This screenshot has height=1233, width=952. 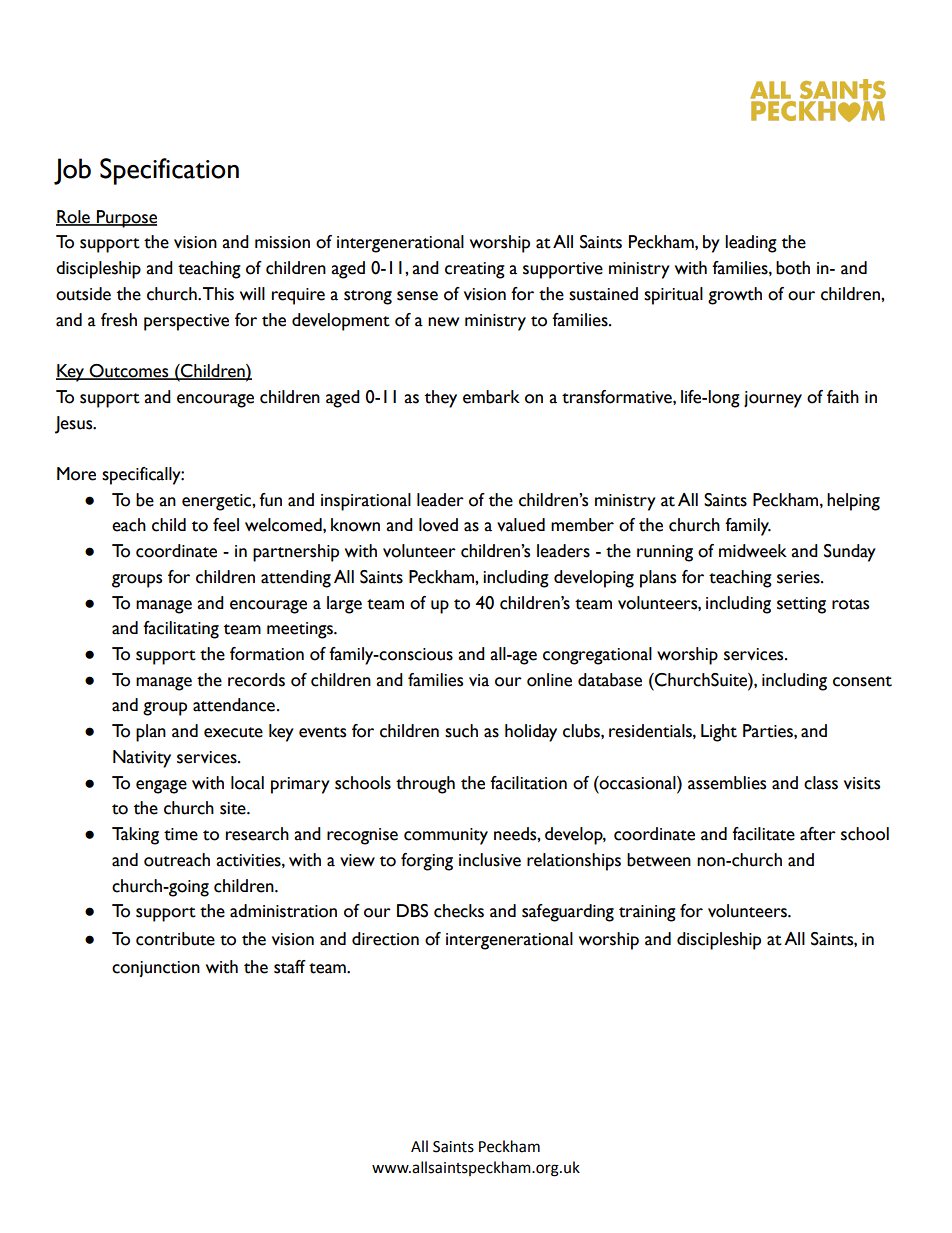 What do you see at coordinates (181, 630) in the screenshot?
I see `facilitating` at bounding box center [181, 630].
